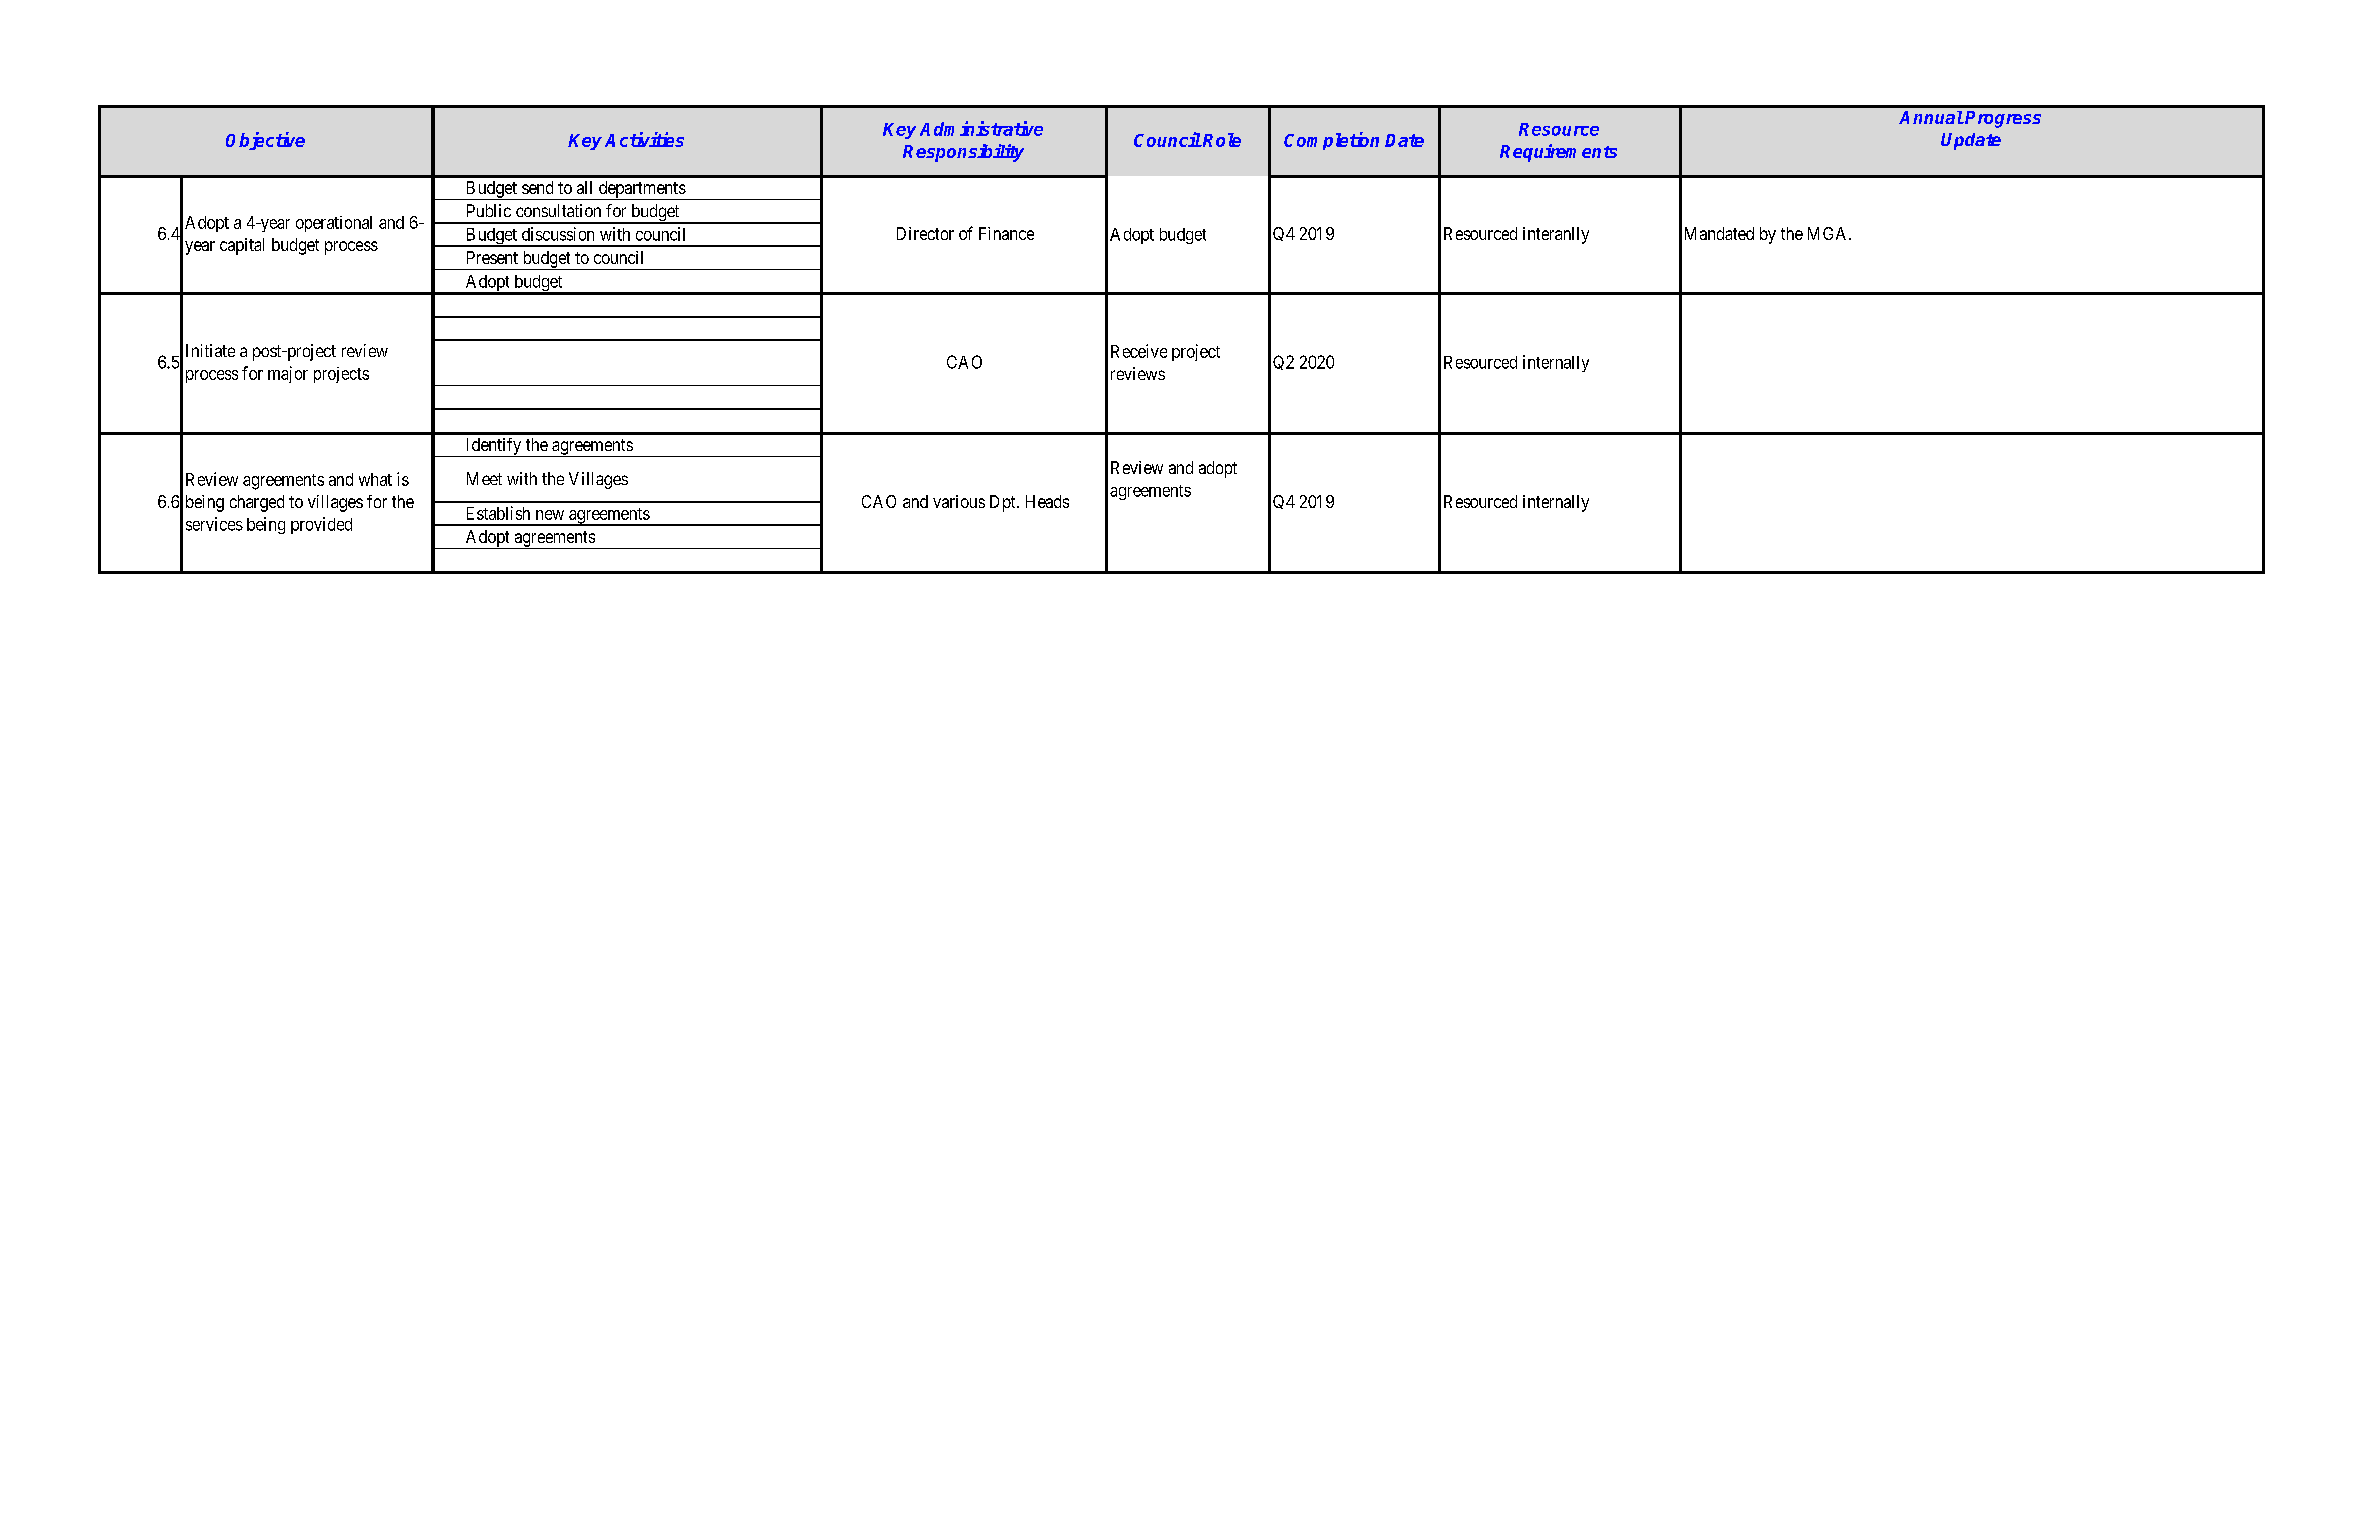 The width and height of the page is (2380, 1540). What do you see at coordinates (1829, 233) in the page?
I see `MGA` at bounding box center [1829, 233].
